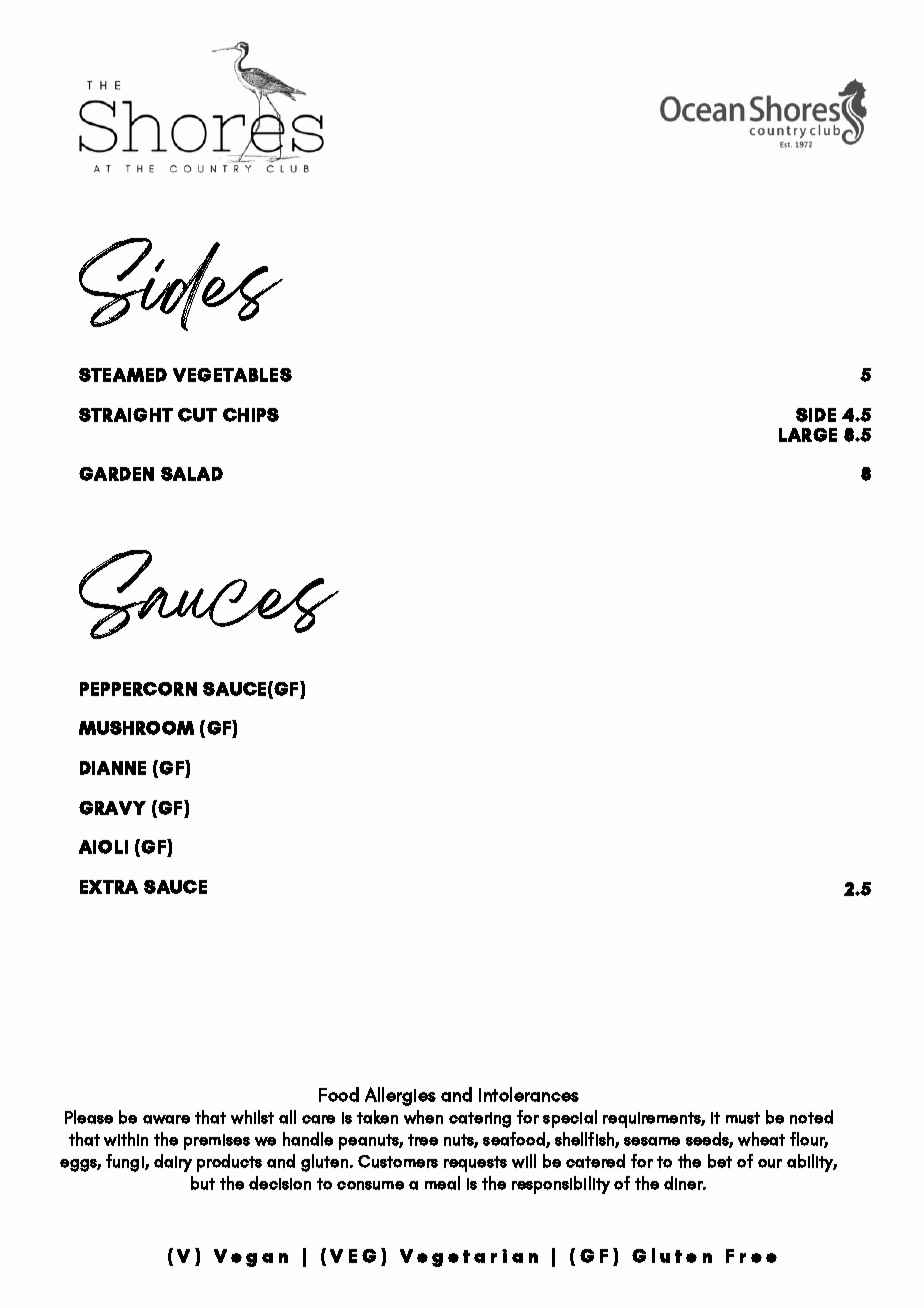 The image size is (924, 1308). What do you see at coordinates (808, 435) in the document?
I see `LARGE` at bounding box center [808, 435].
